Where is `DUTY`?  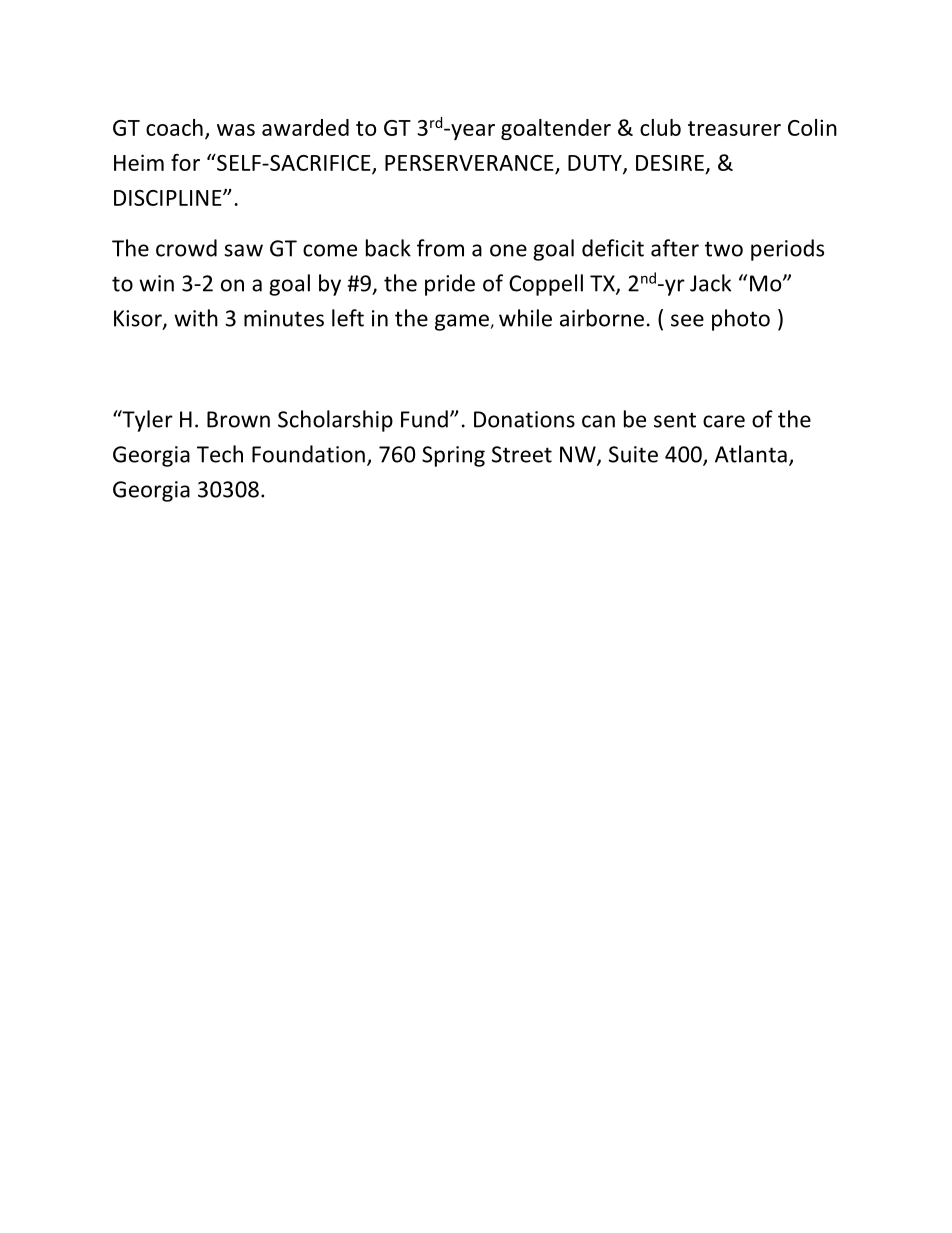
DUTY is located at coordinates (596, 164).
